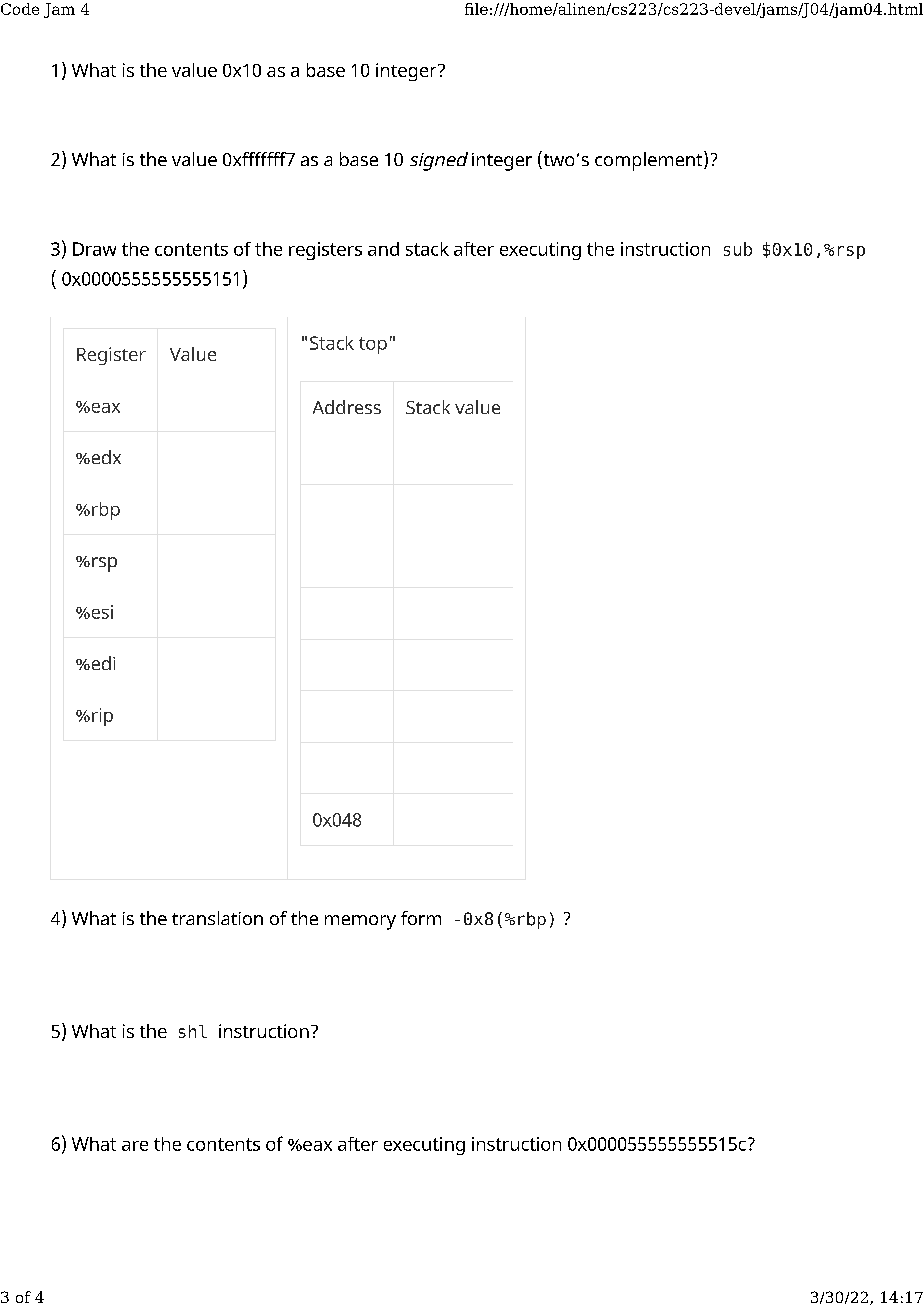 The width and height of the image is (924, 1307). What do you see at coordinates (421, 918) in the image?
I see `form` at bounding box center [421, 918].
